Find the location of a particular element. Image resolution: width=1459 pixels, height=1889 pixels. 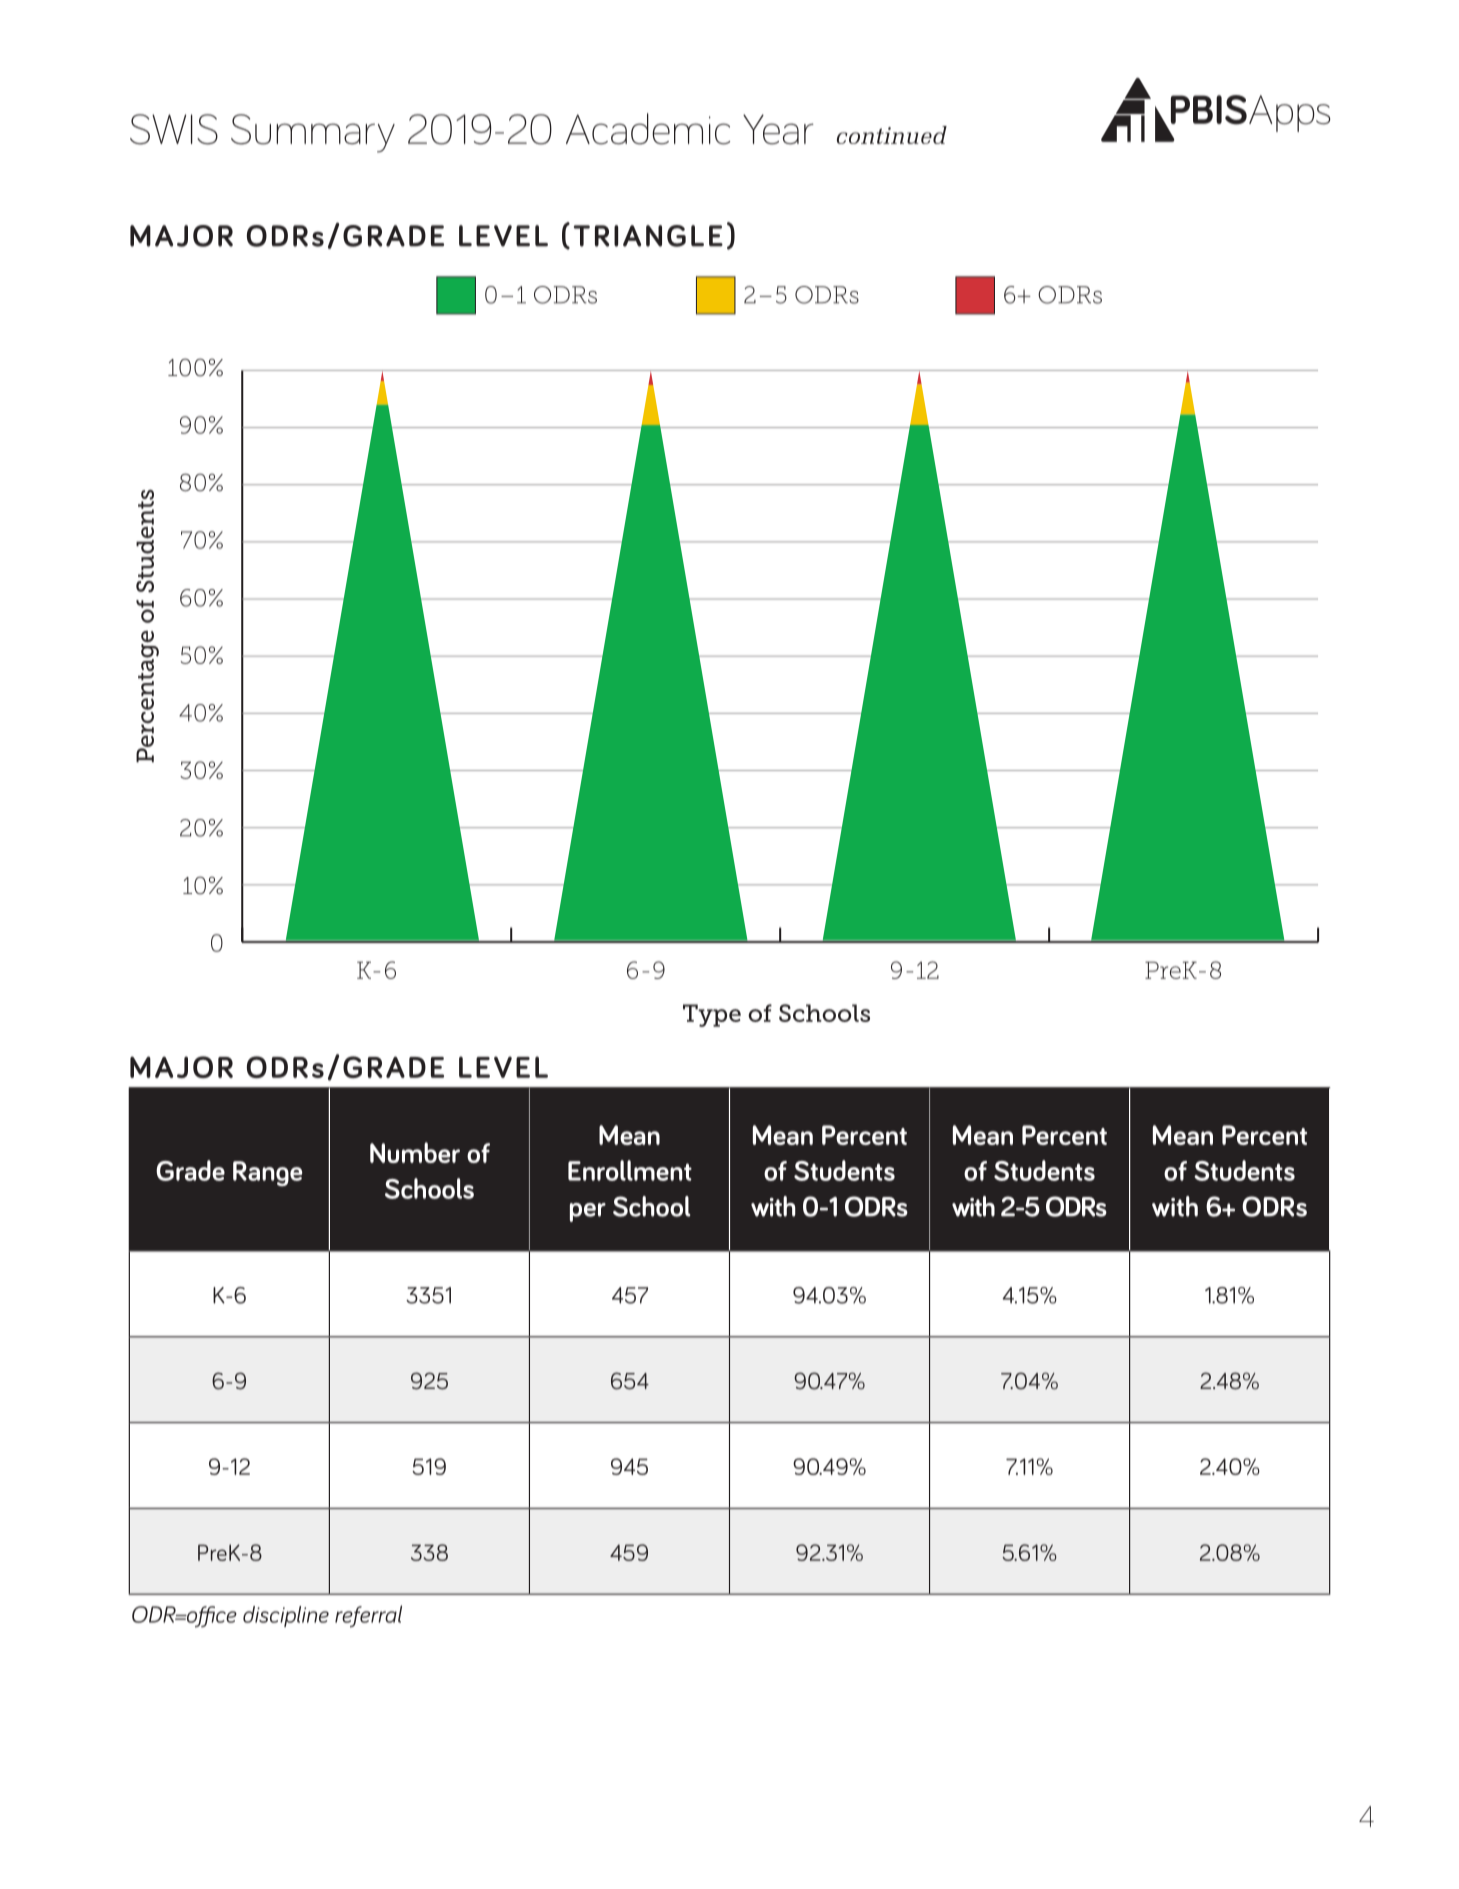

Range is located at coordinates (268, 1173).
